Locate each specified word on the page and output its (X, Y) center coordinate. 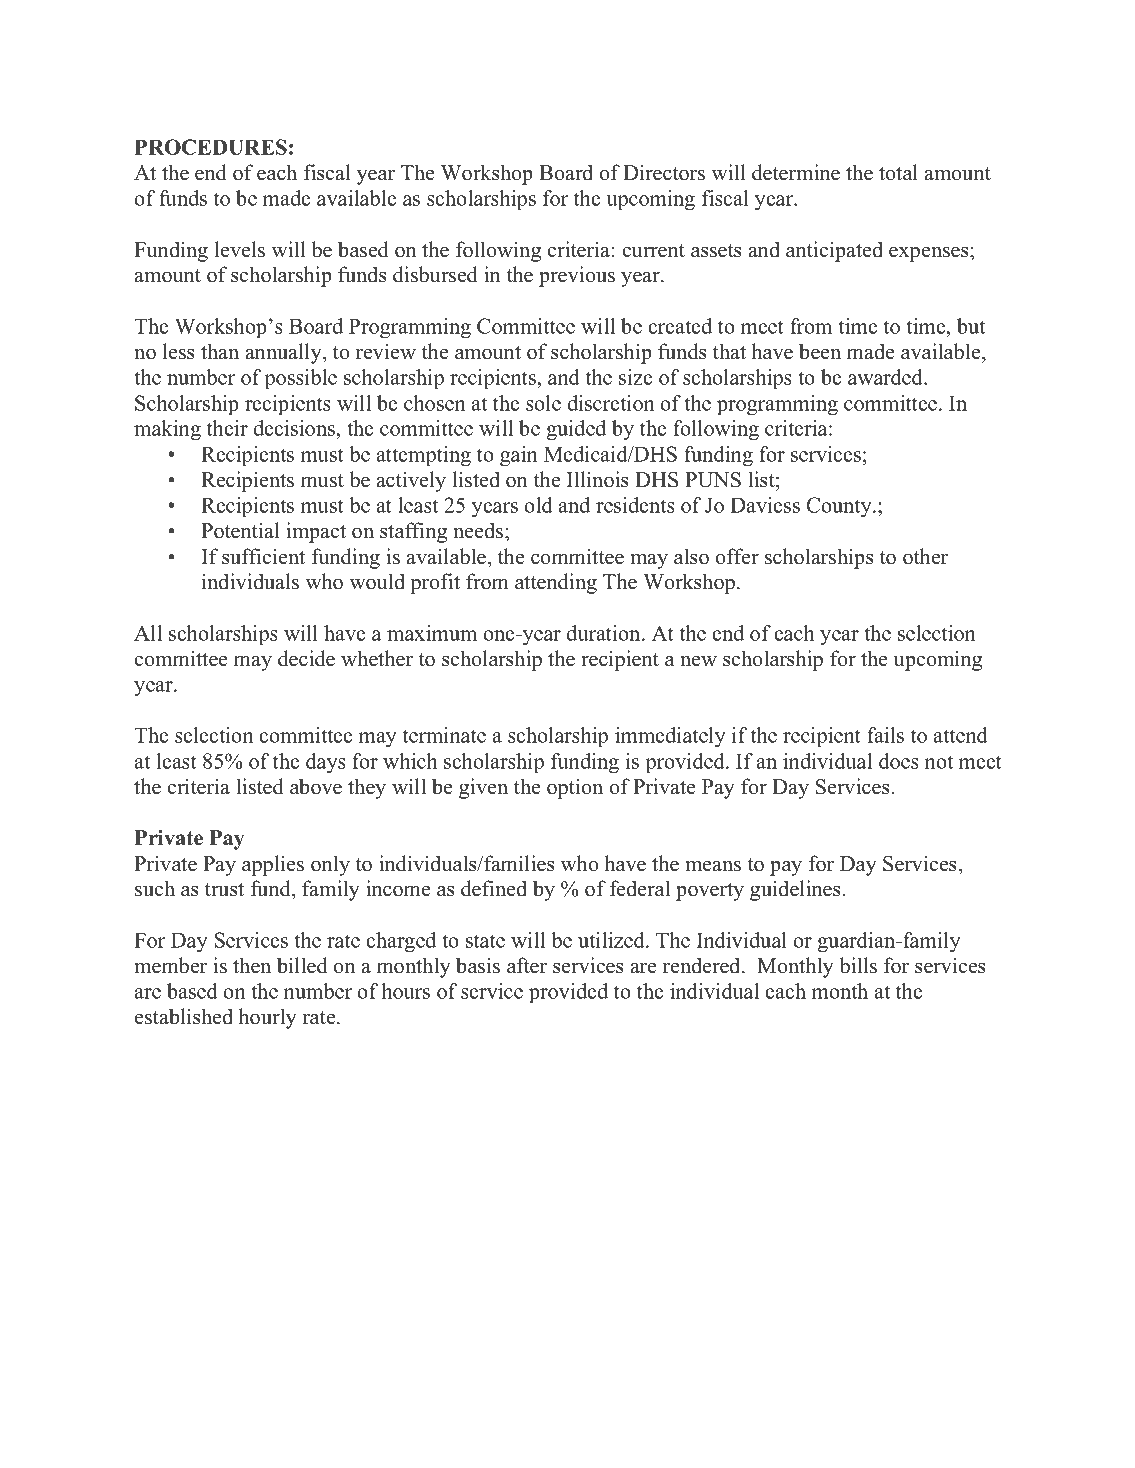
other (925, 556)
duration (604, 633)
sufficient (263, 556)
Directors (664, 172)
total (898, 172)
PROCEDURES (211, 147)
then (252, 965)
